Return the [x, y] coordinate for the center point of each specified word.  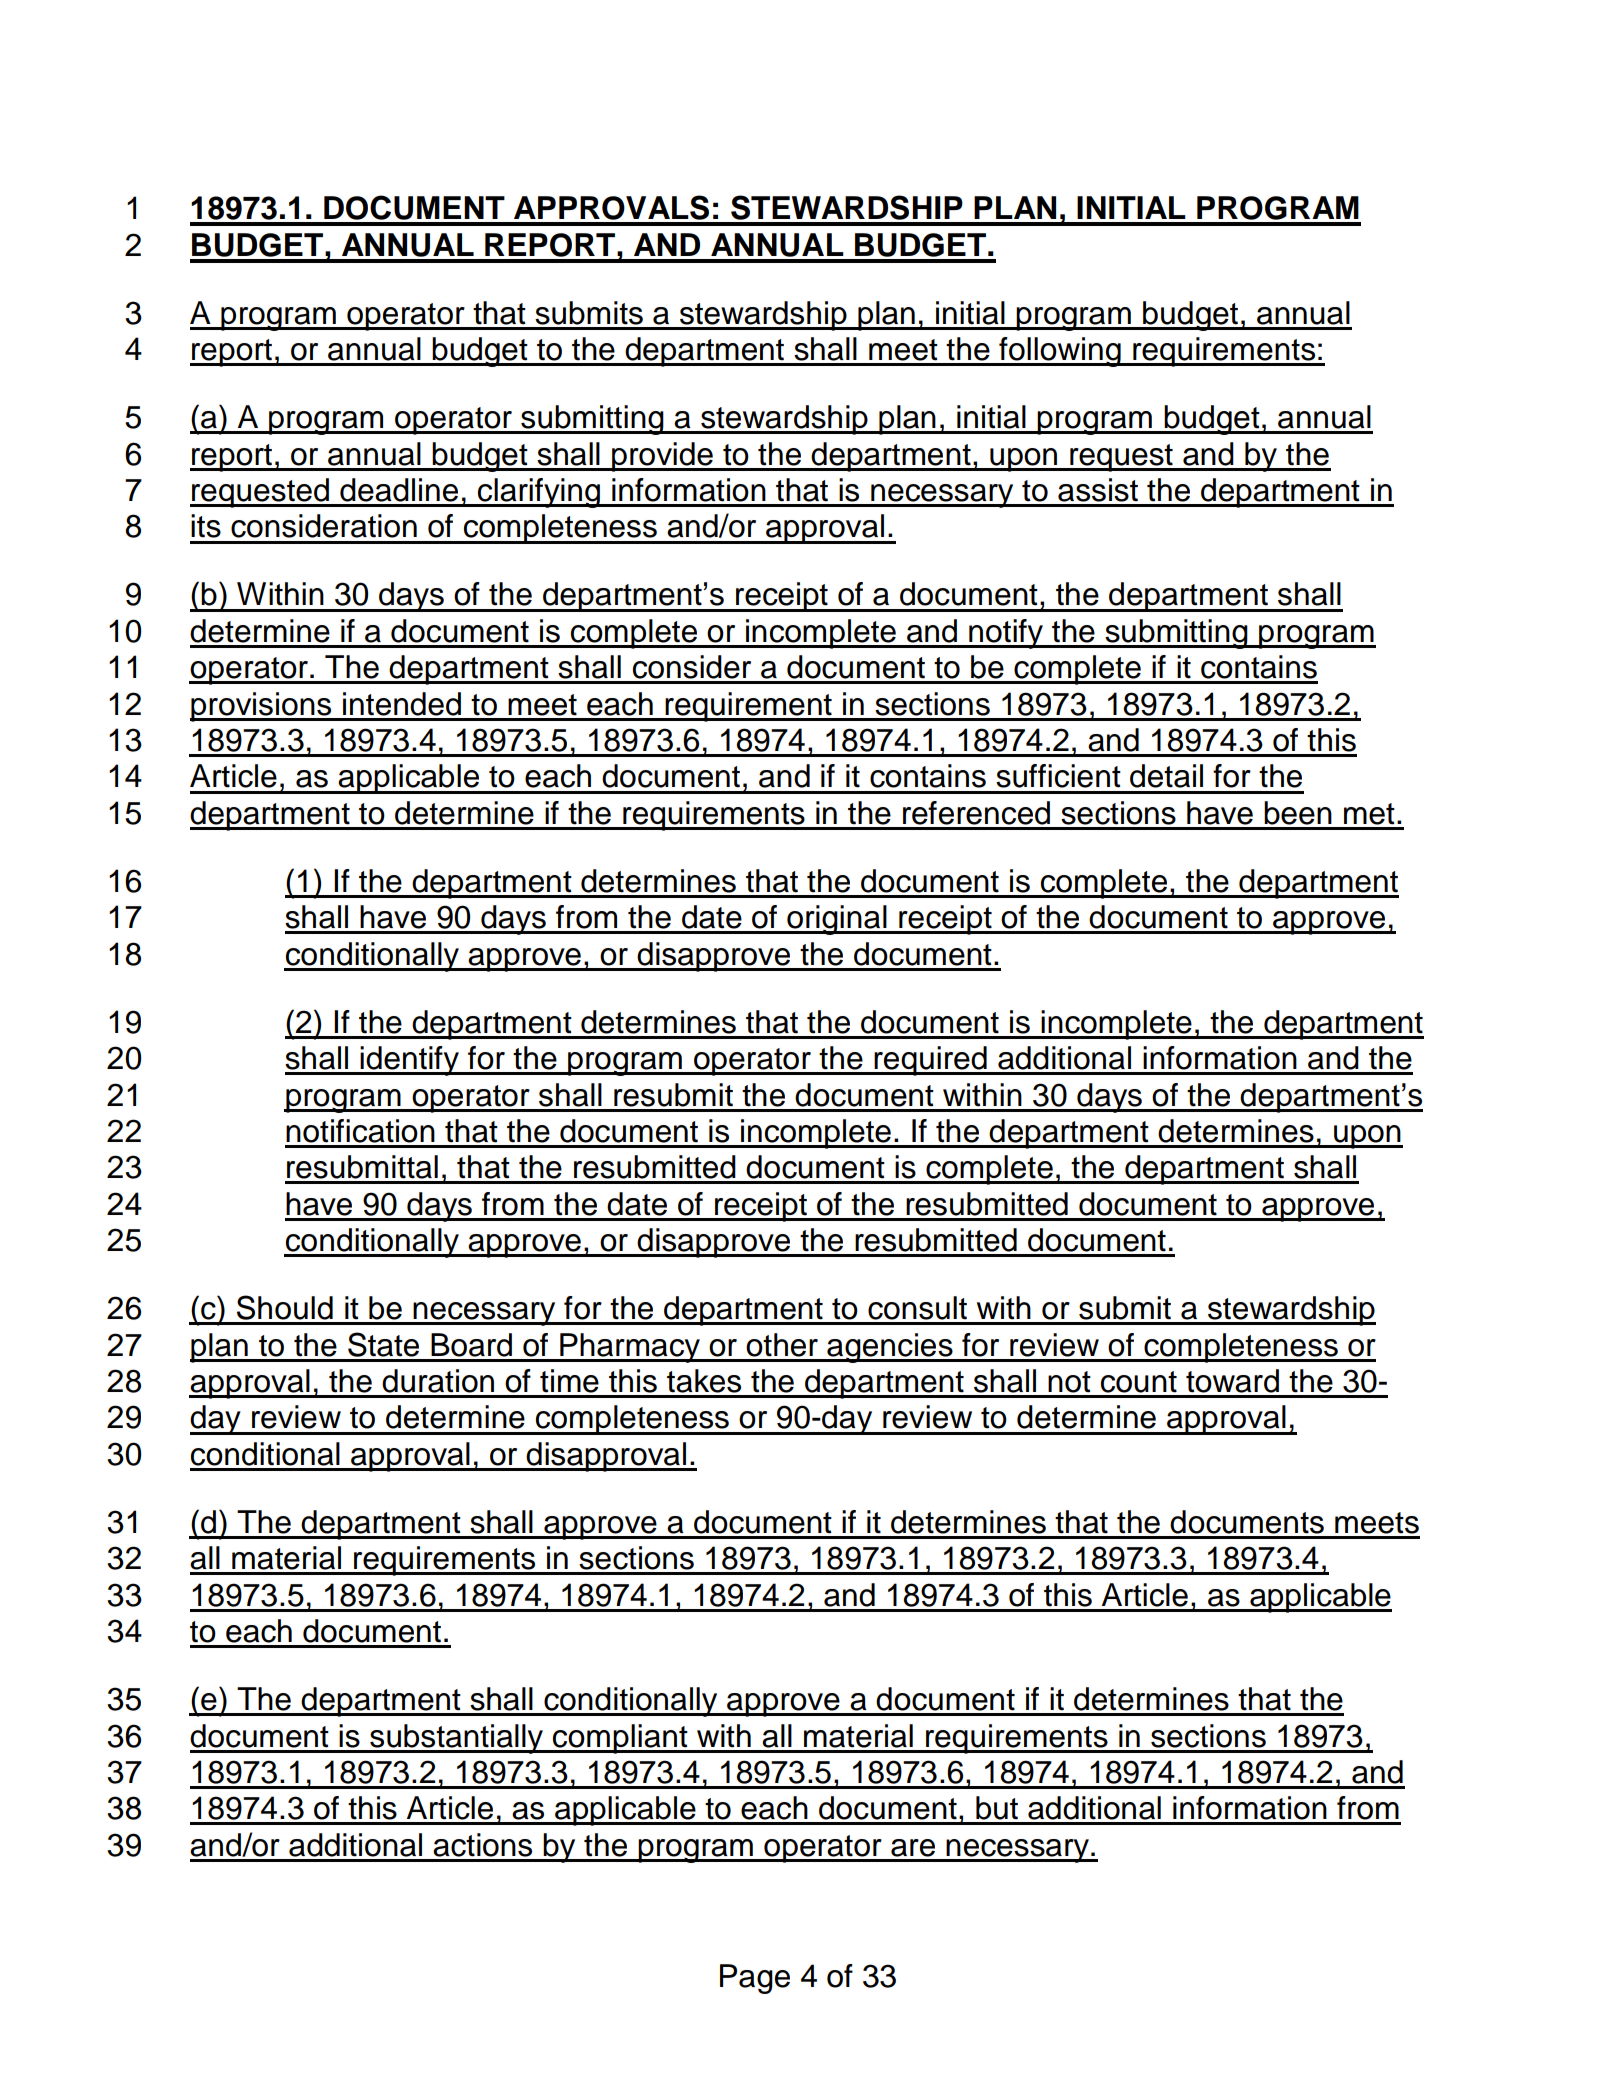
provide [662, 457]
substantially [457, 1739]
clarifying [539, 493]
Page [755, 1979]
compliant [620, 1739]
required [930, 1061]
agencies [890, 1348]
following [1060, 352]
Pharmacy [630, 1348]
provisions [262, 707]
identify [410, 1061]
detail [1166, 776]
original [837, 920]
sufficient [1058, 776]
